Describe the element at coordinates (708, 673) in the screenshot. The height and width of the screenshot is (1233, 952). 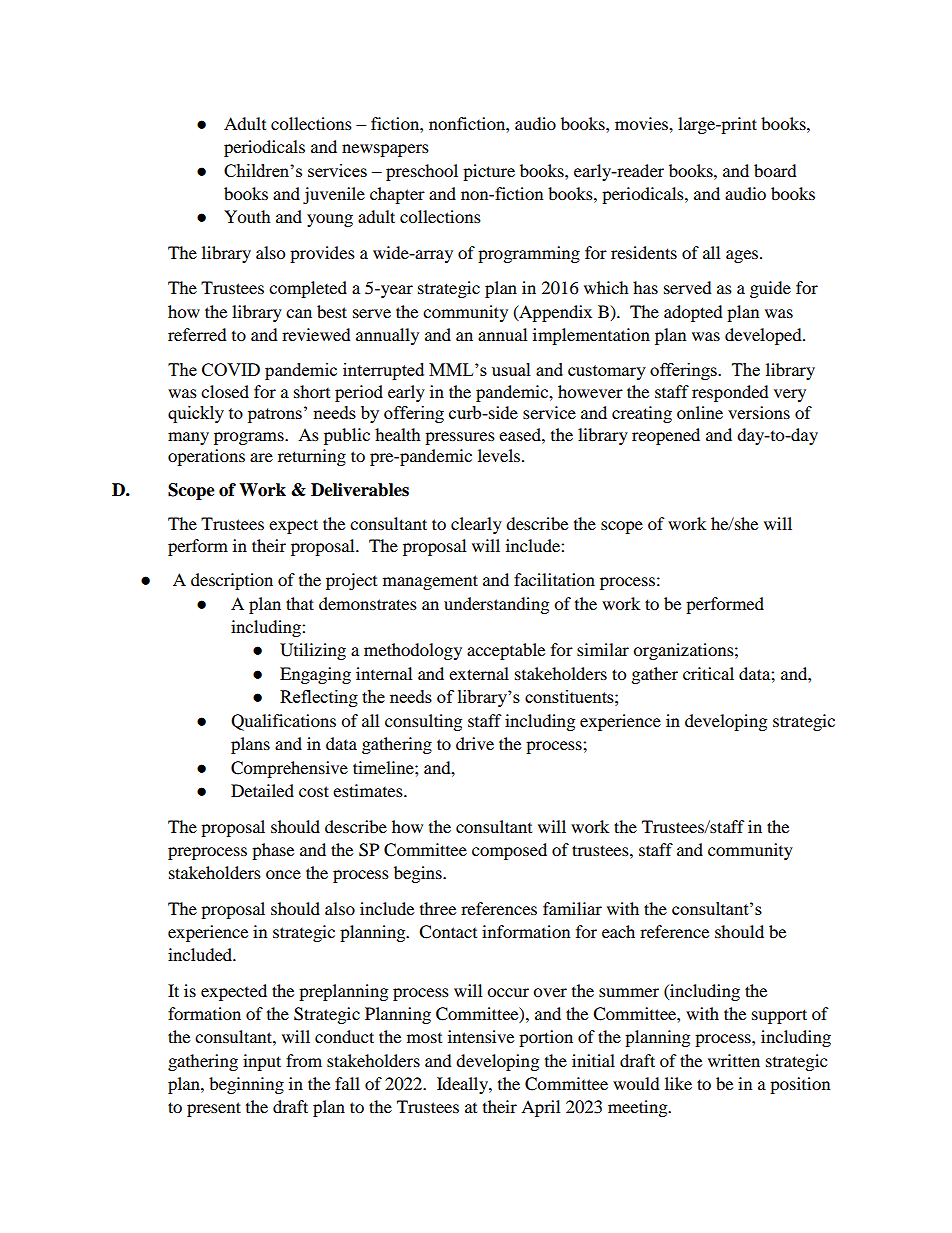
I see `critical` at that location.
